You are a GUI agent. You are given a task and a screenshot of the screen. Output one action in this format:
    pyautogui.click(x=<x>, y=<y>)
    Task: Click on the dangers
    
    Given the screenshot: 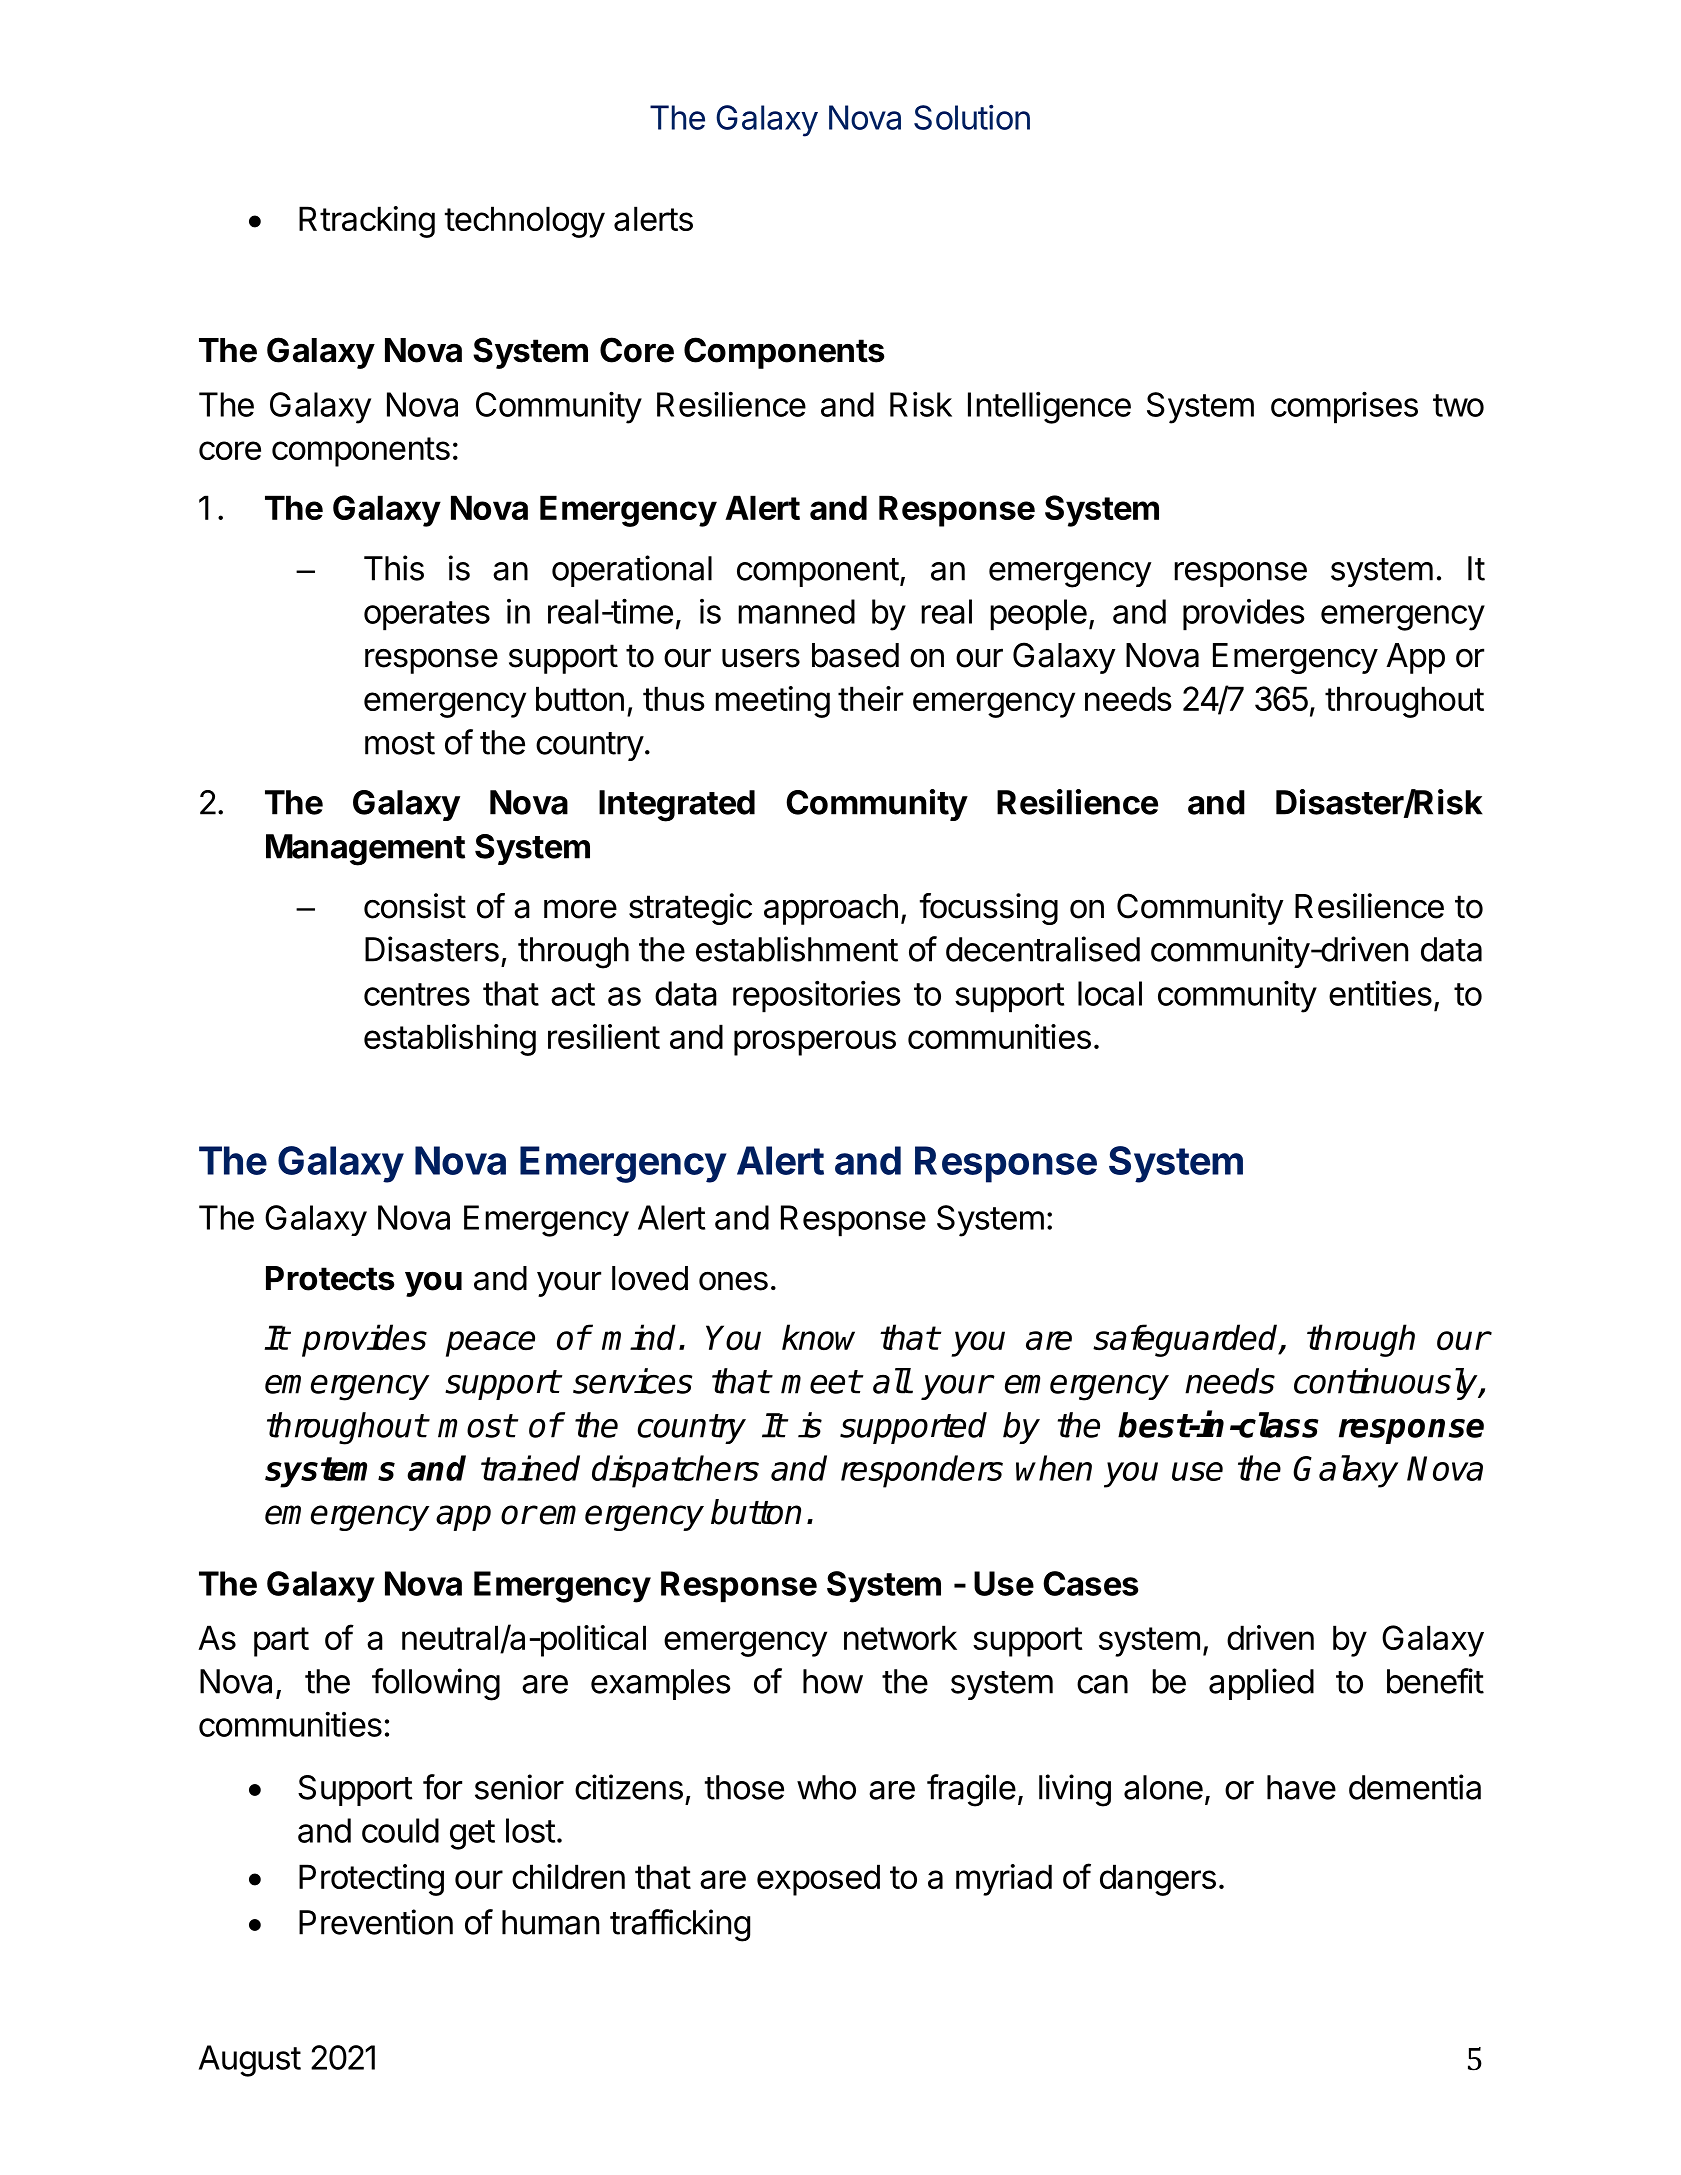 What is the action you would take?
    pyautogui.click(x=1158, y=1880)
